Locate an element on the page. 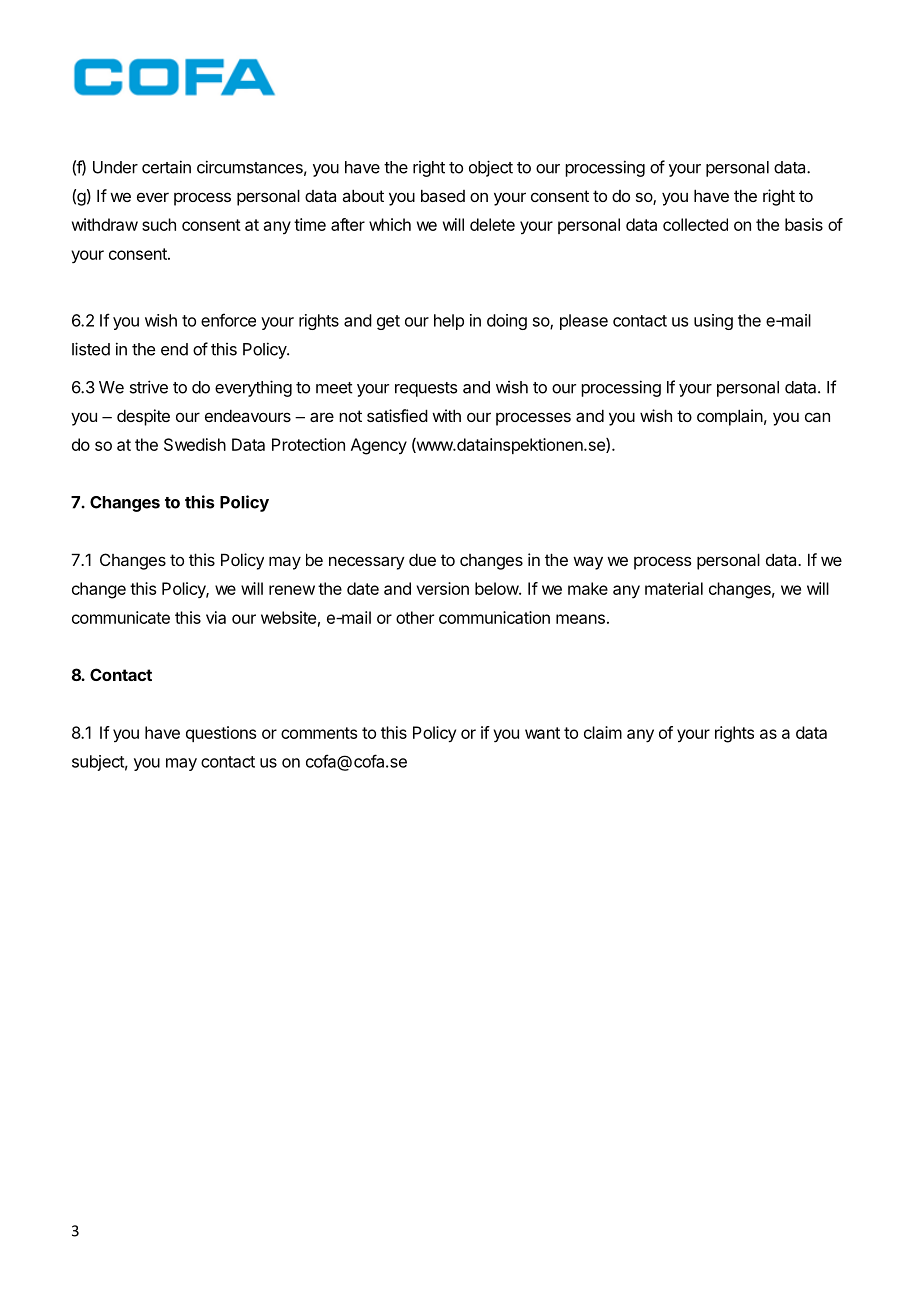  questions is located at coordinates (221, 734).
